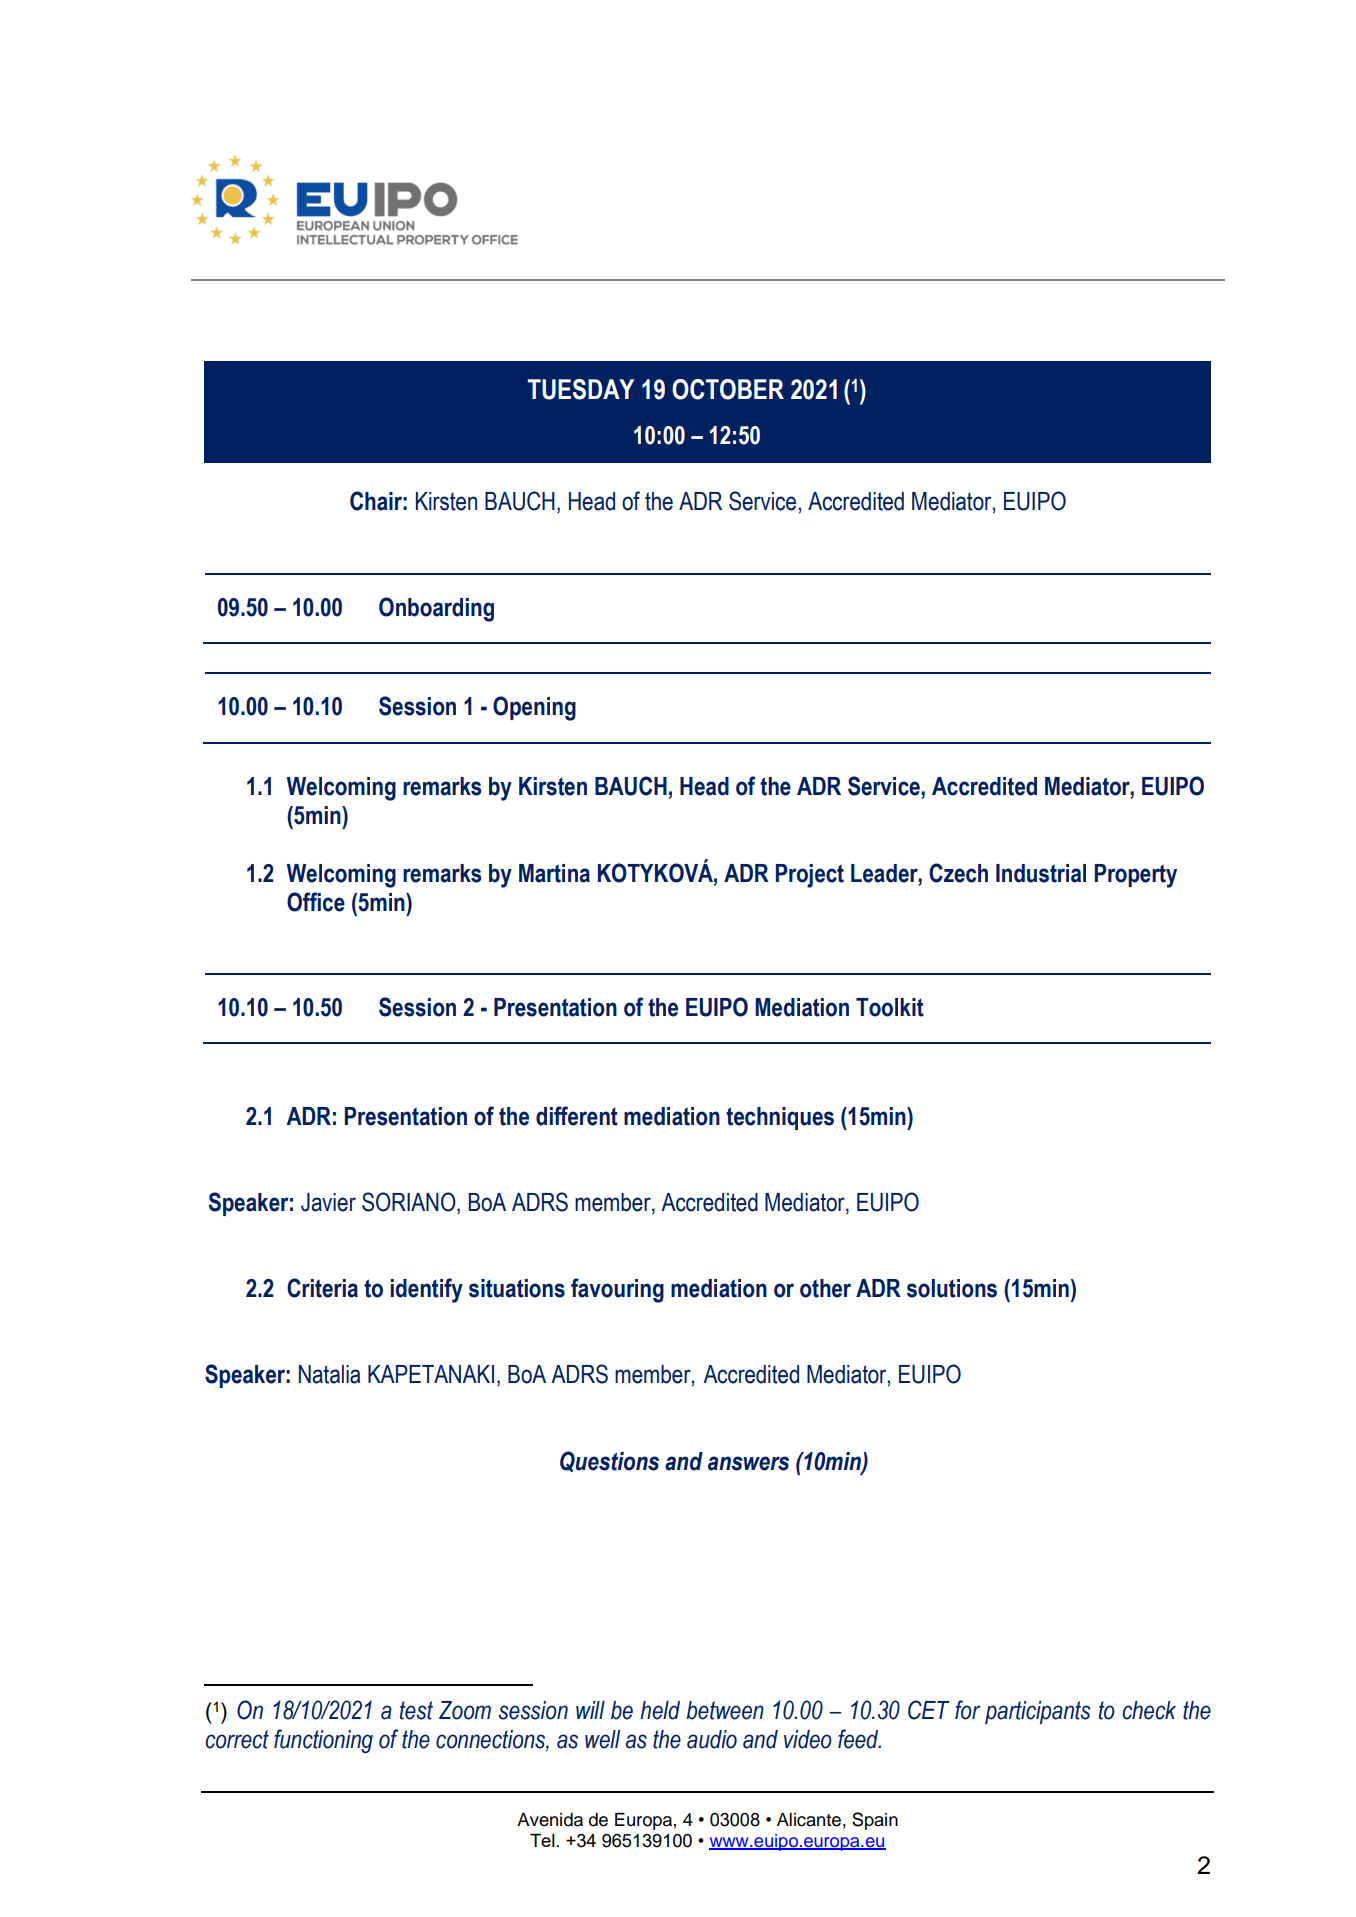 This document has height=1917, width=1356. Describe the element at coordinates (436, 609) in the document. I see `Onboarding` at that location.
